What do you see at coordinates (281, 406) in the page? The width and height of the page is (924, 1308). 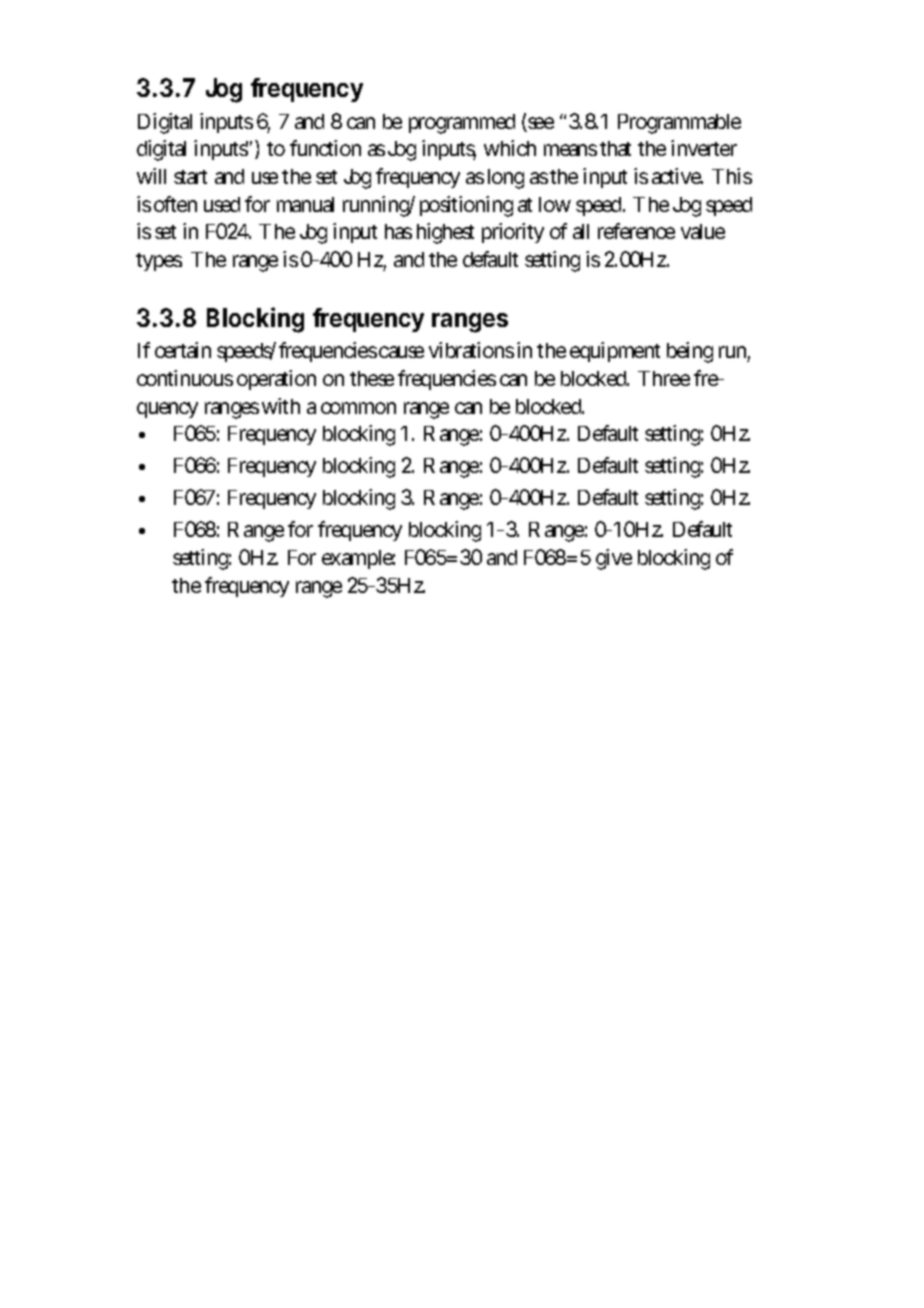 I see `with` at bounding box center [281, 406].
